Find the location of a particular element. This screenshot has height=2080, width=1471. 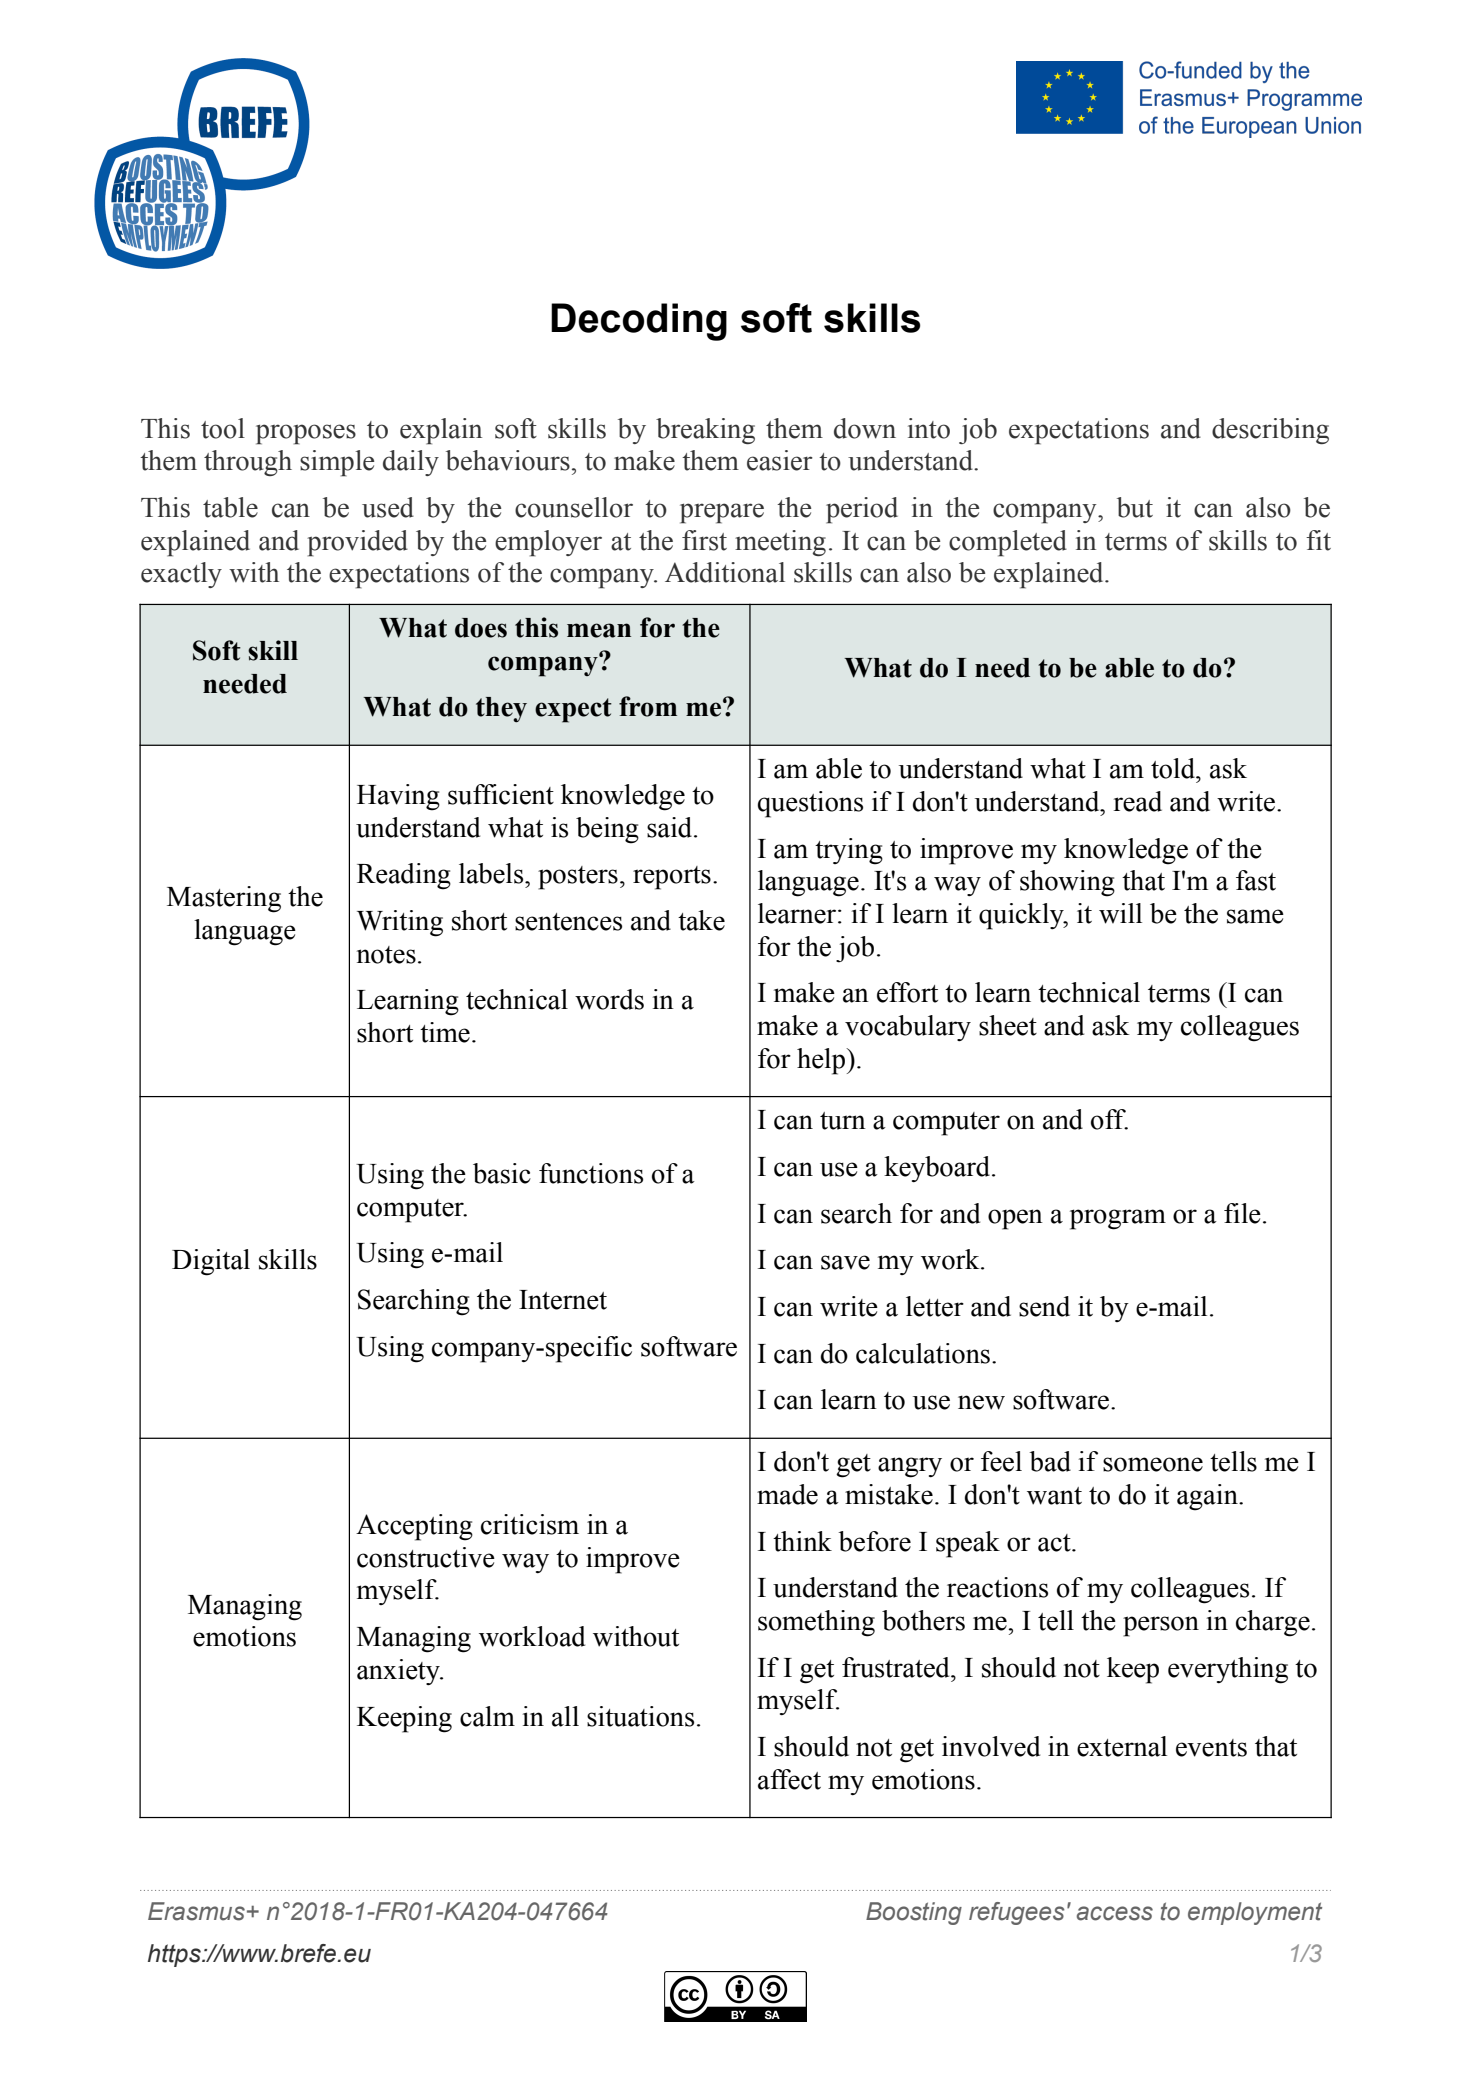

proposes is located at coordinates (306, 434).
